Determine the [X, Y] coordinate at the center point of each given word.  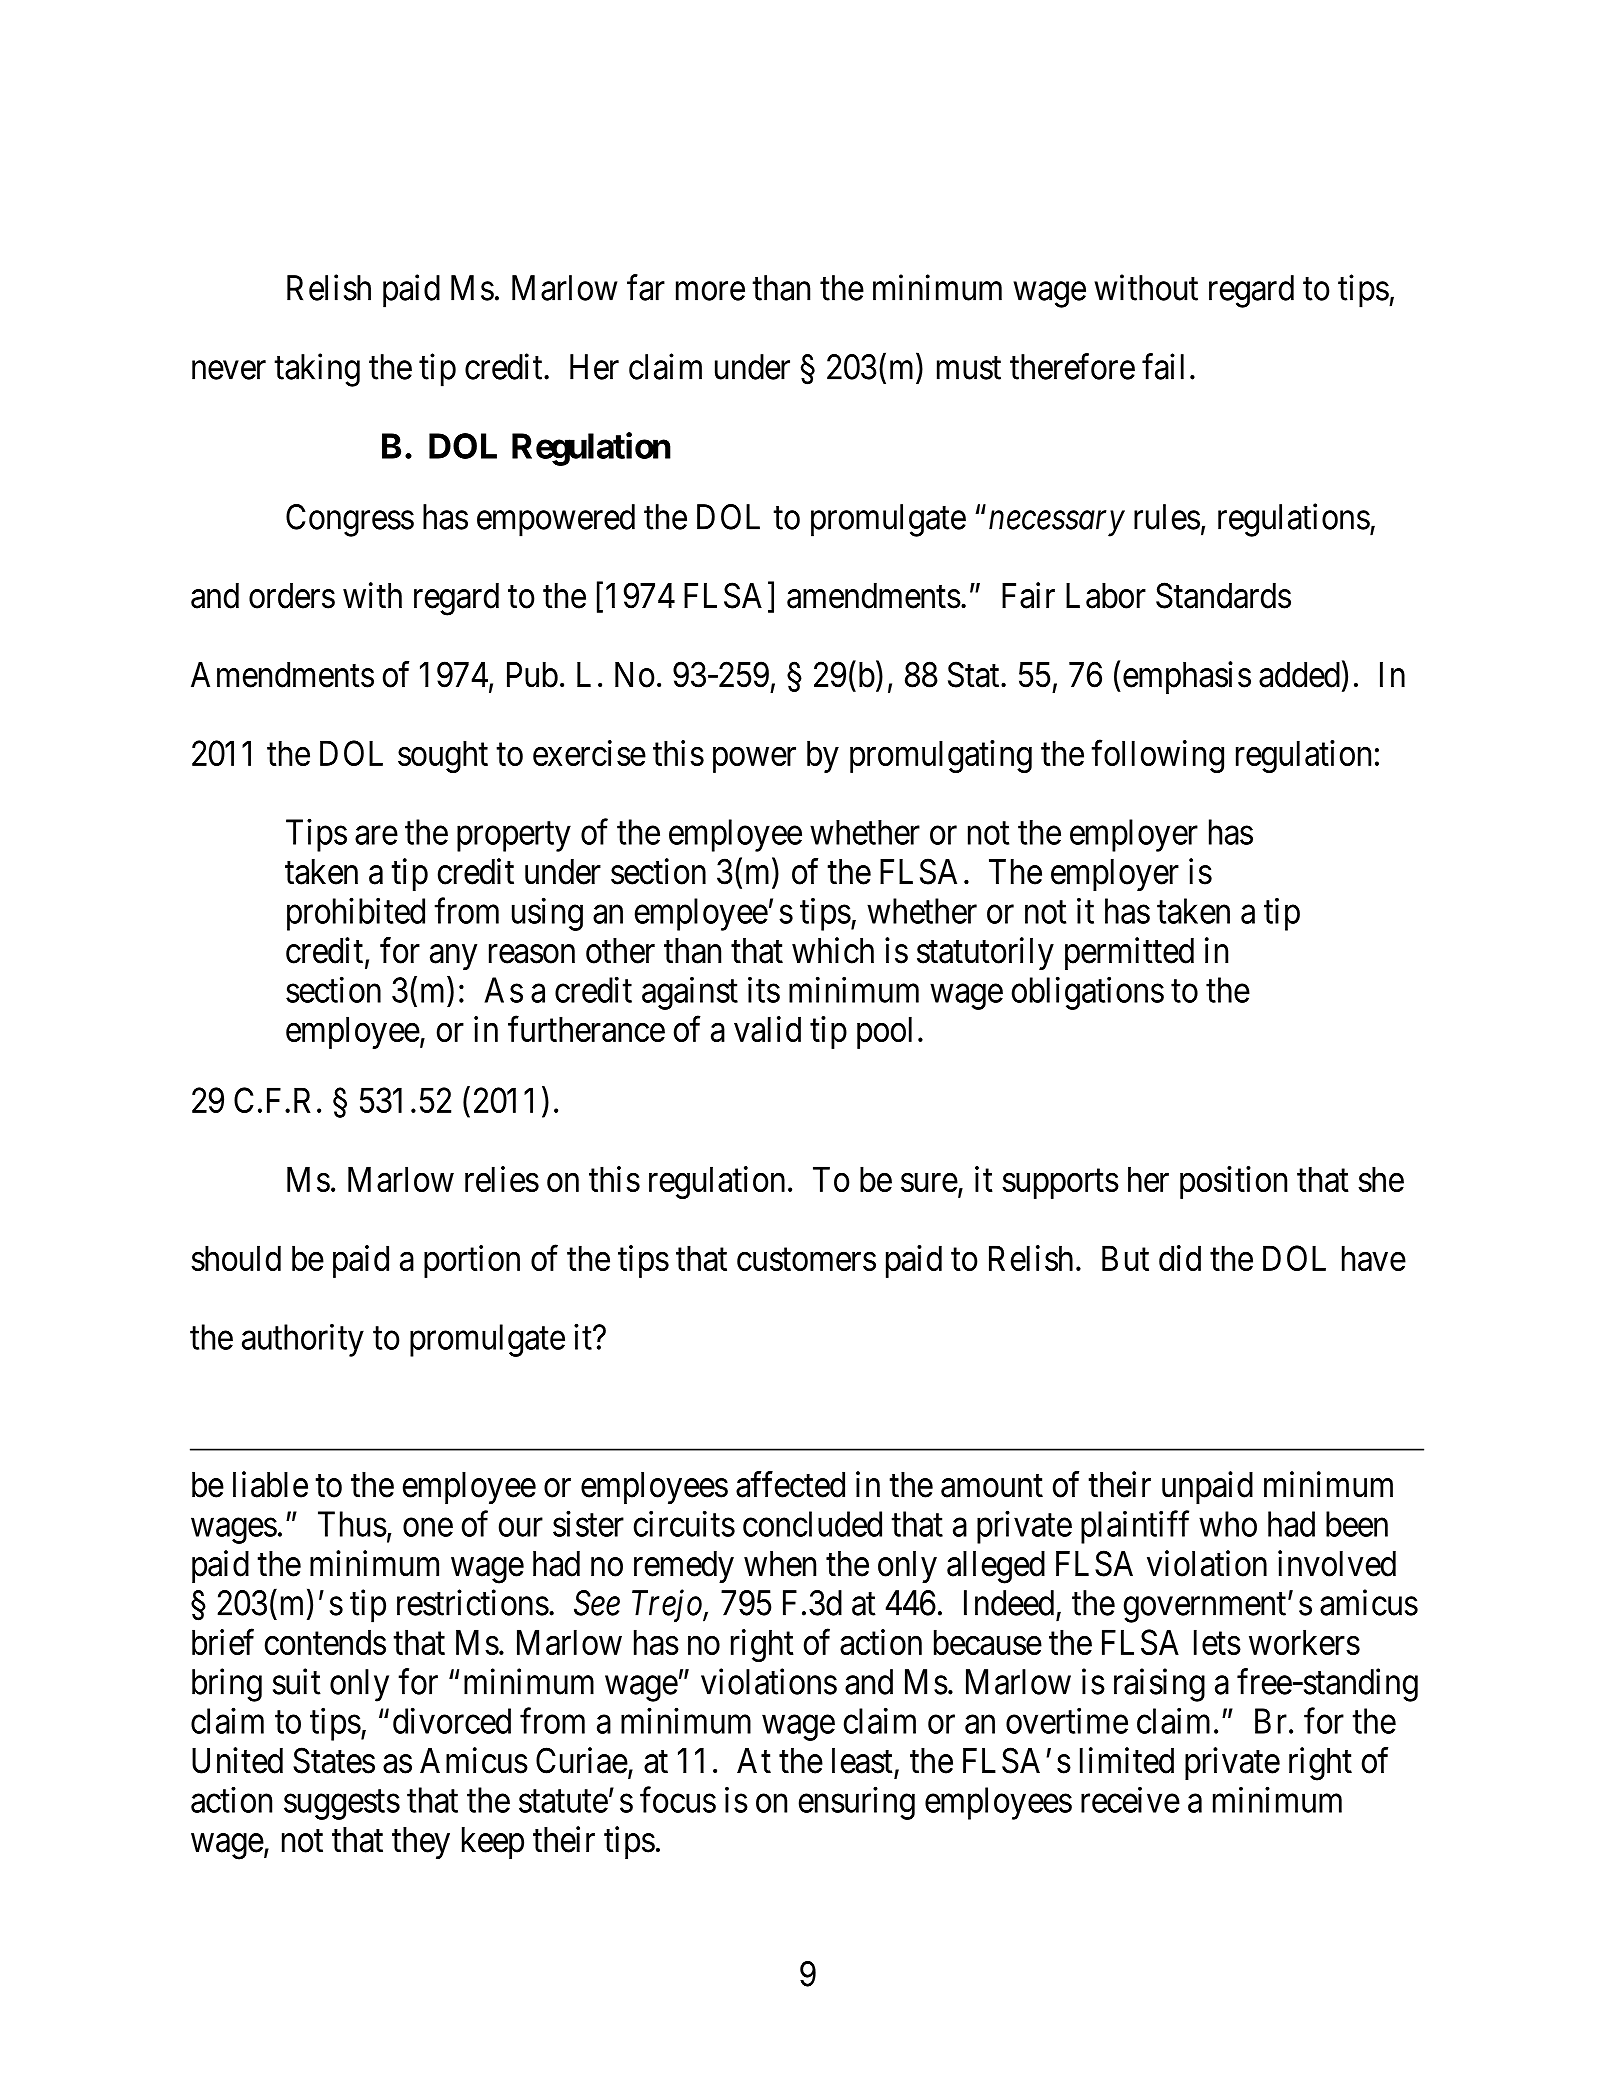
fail [1163, 366]
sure [929, 1182]
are [376, 835]
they [421, 1843]
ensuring [857, 1803]
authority [303, 1340]
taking [317, 370]
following [1157, 756]
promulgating [941, 756]
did [1180, 1258]
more [710, 291]
